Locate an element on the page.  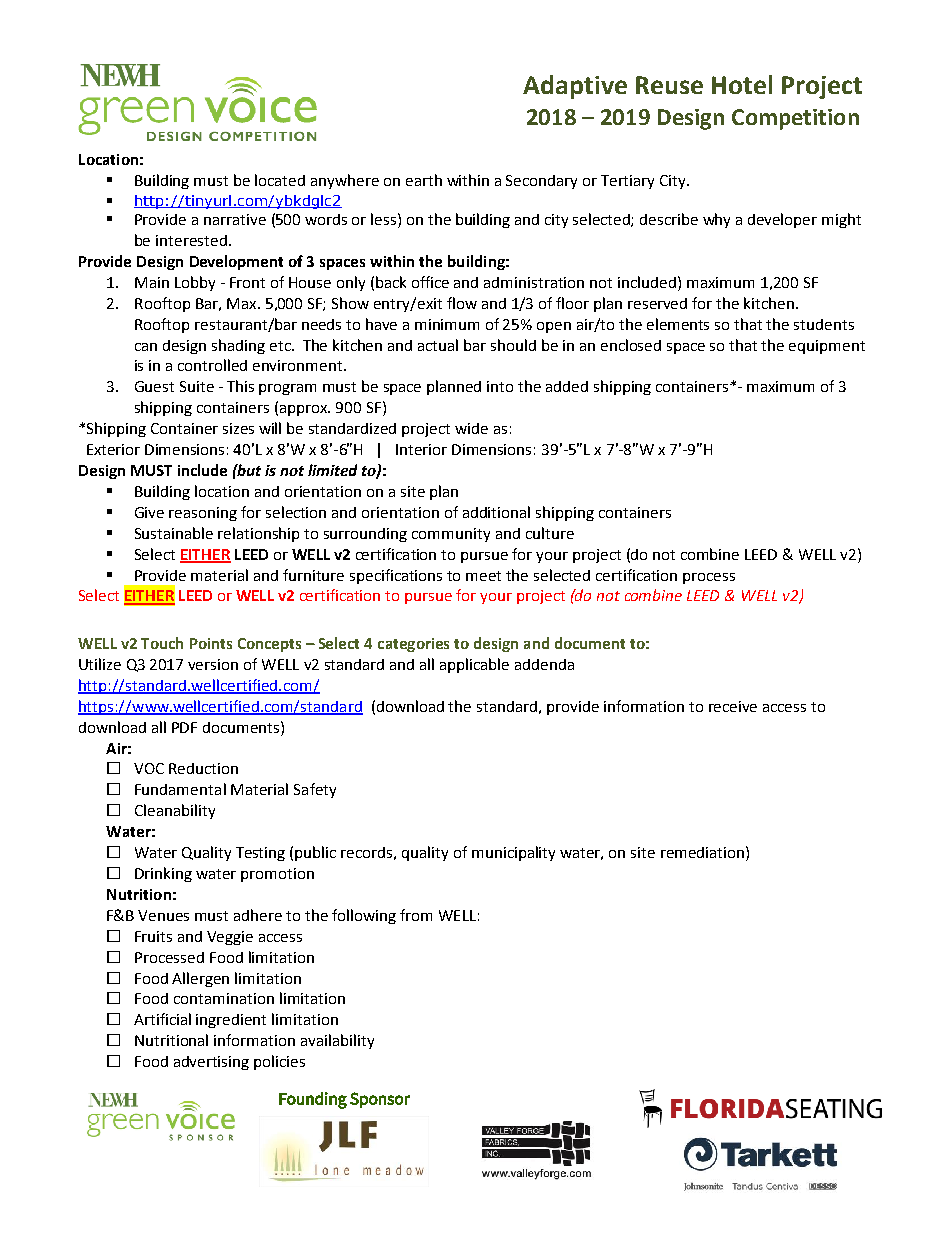
located is located at coordinates (280, 180).
